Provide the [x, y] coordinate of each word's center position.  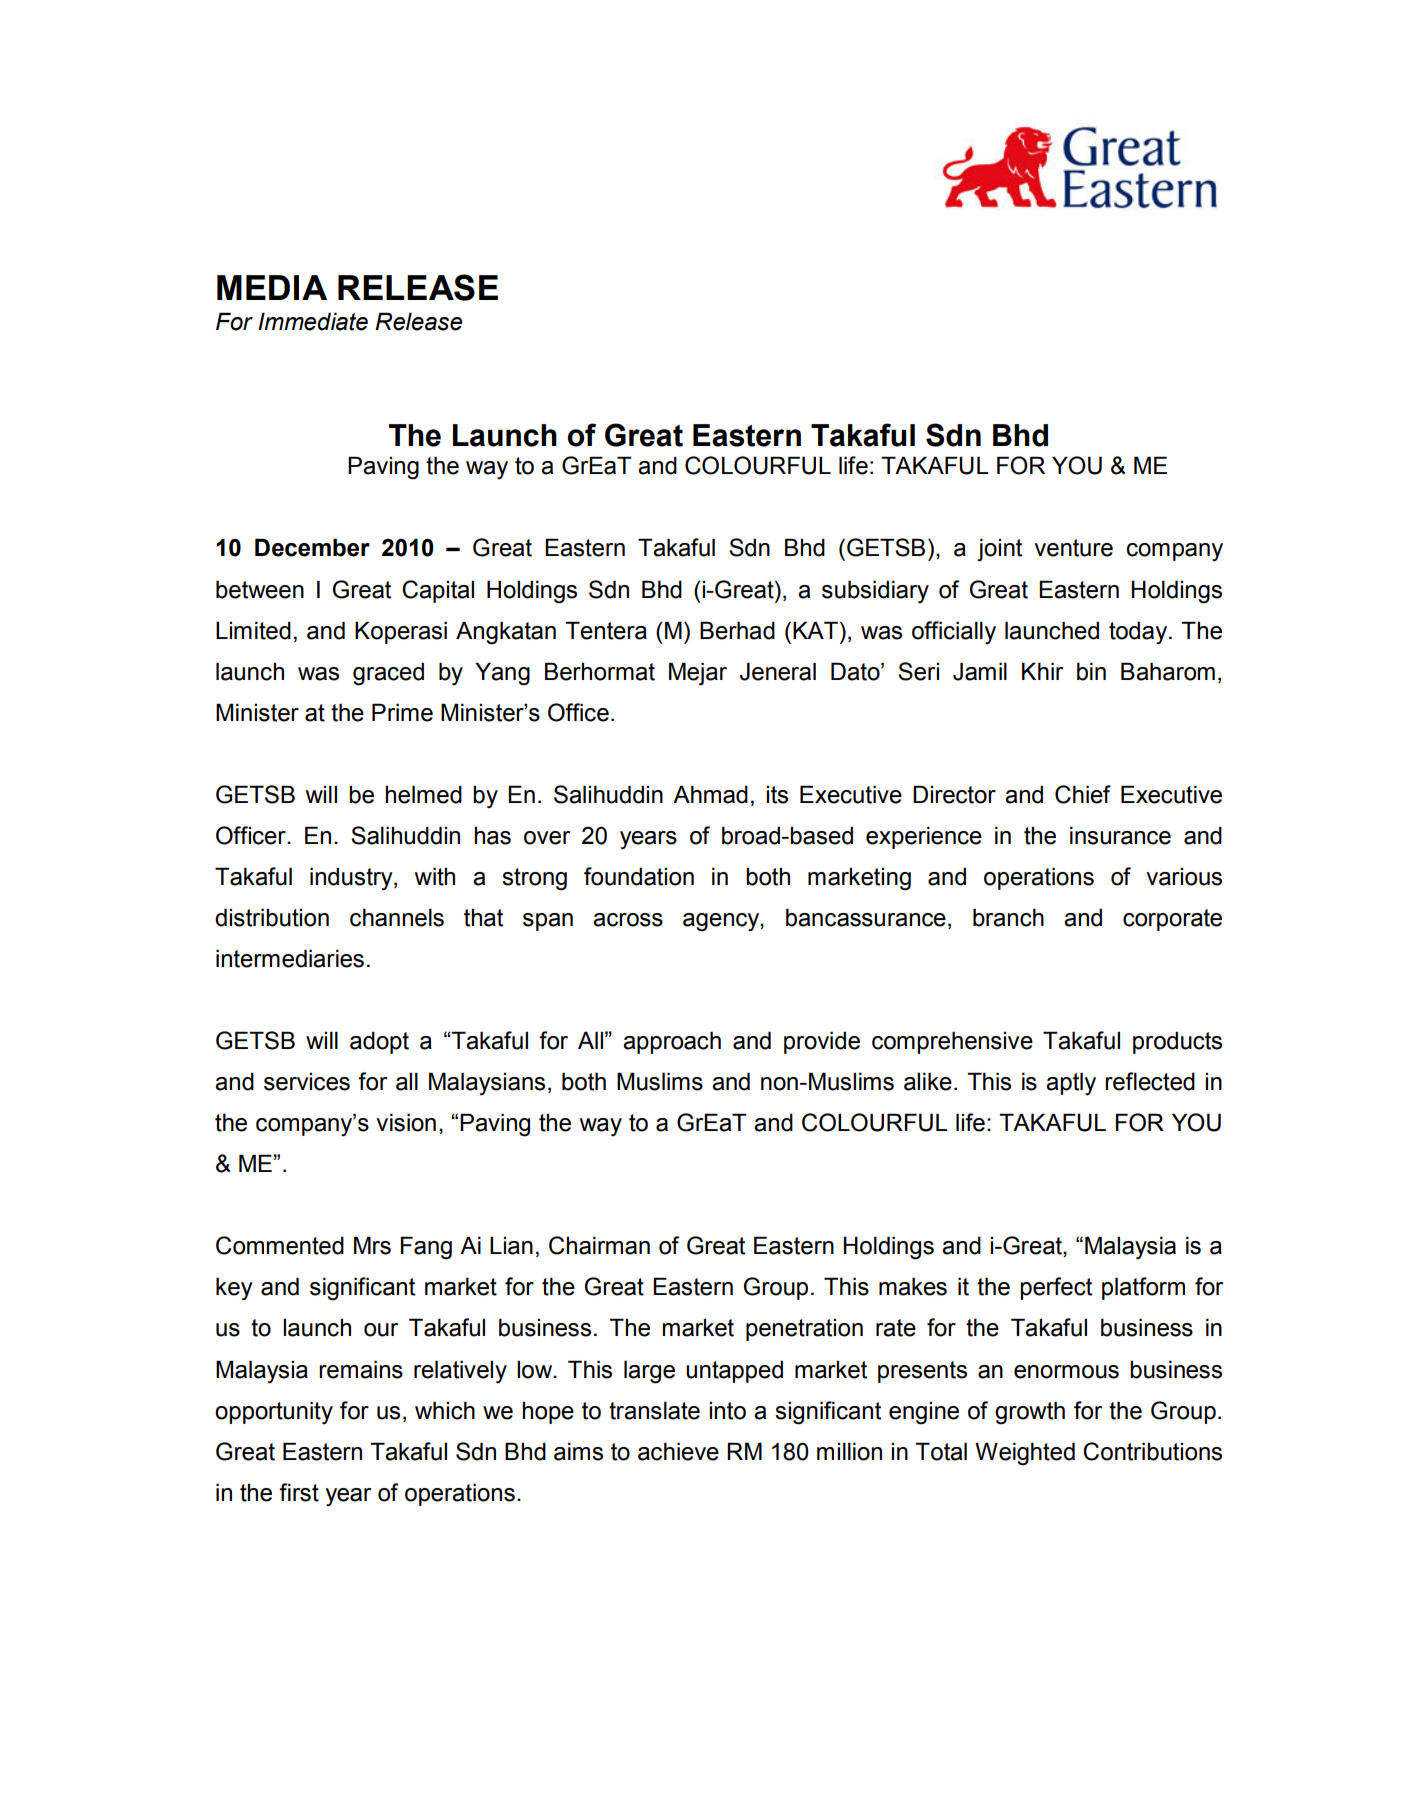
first [299, 1492]
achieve [678, 1451]
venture [1073, 548]
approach [672, 1042]
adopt [379, 1042]
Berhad [737, 630]
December [312, 547]
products [1177, 1042]
